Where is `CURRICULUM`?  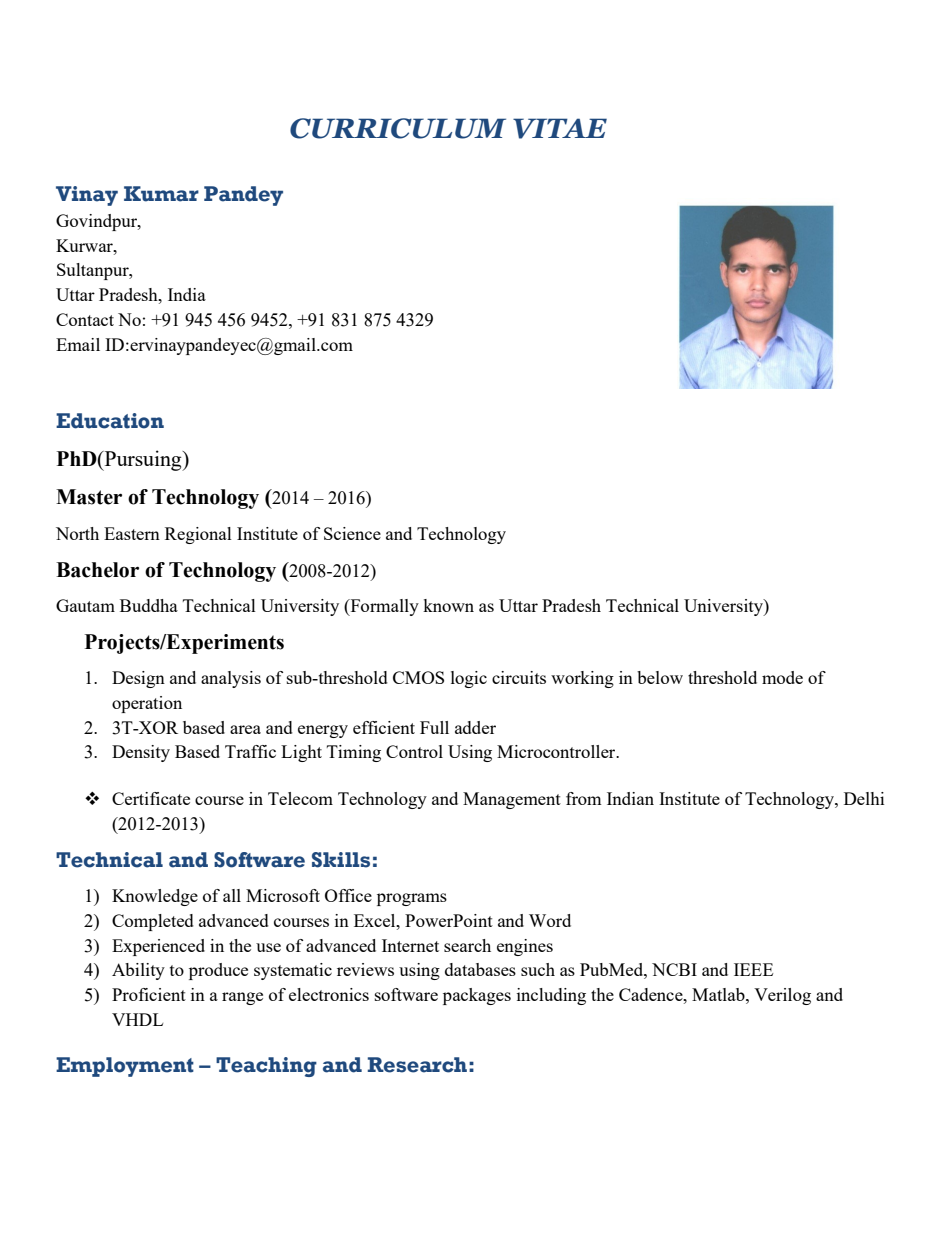 CURRICULUM is located at coordinates (398, 128).
